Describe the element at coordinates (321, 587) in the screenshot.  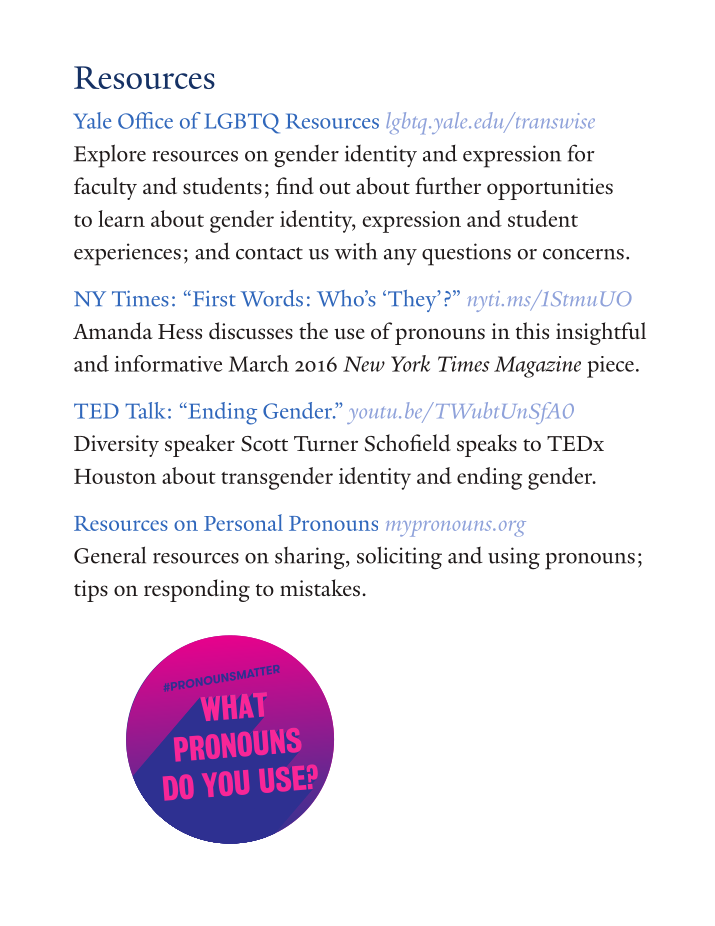
I see `mistakes` at that location.
